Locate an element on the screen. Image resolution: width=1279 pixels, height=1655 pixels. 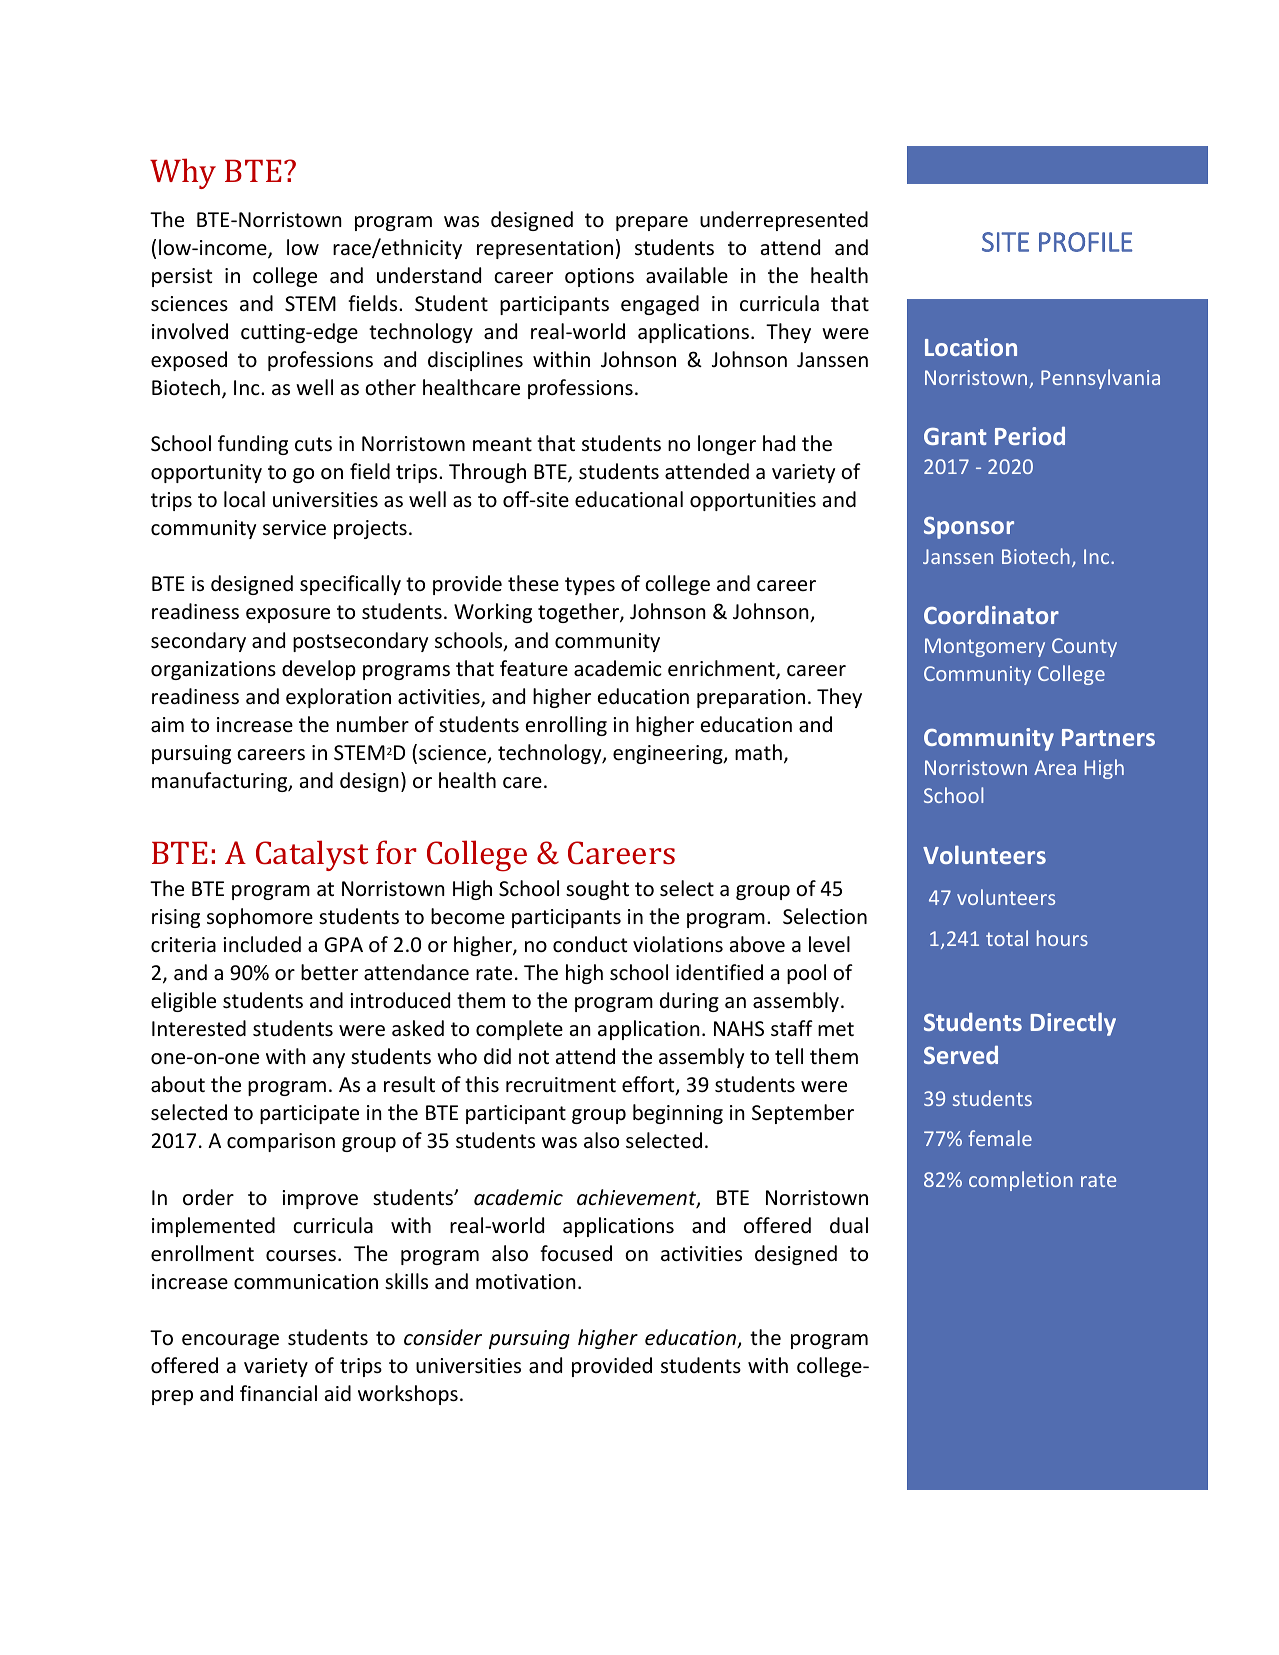
financial is located at coordinates (278, 1393).
